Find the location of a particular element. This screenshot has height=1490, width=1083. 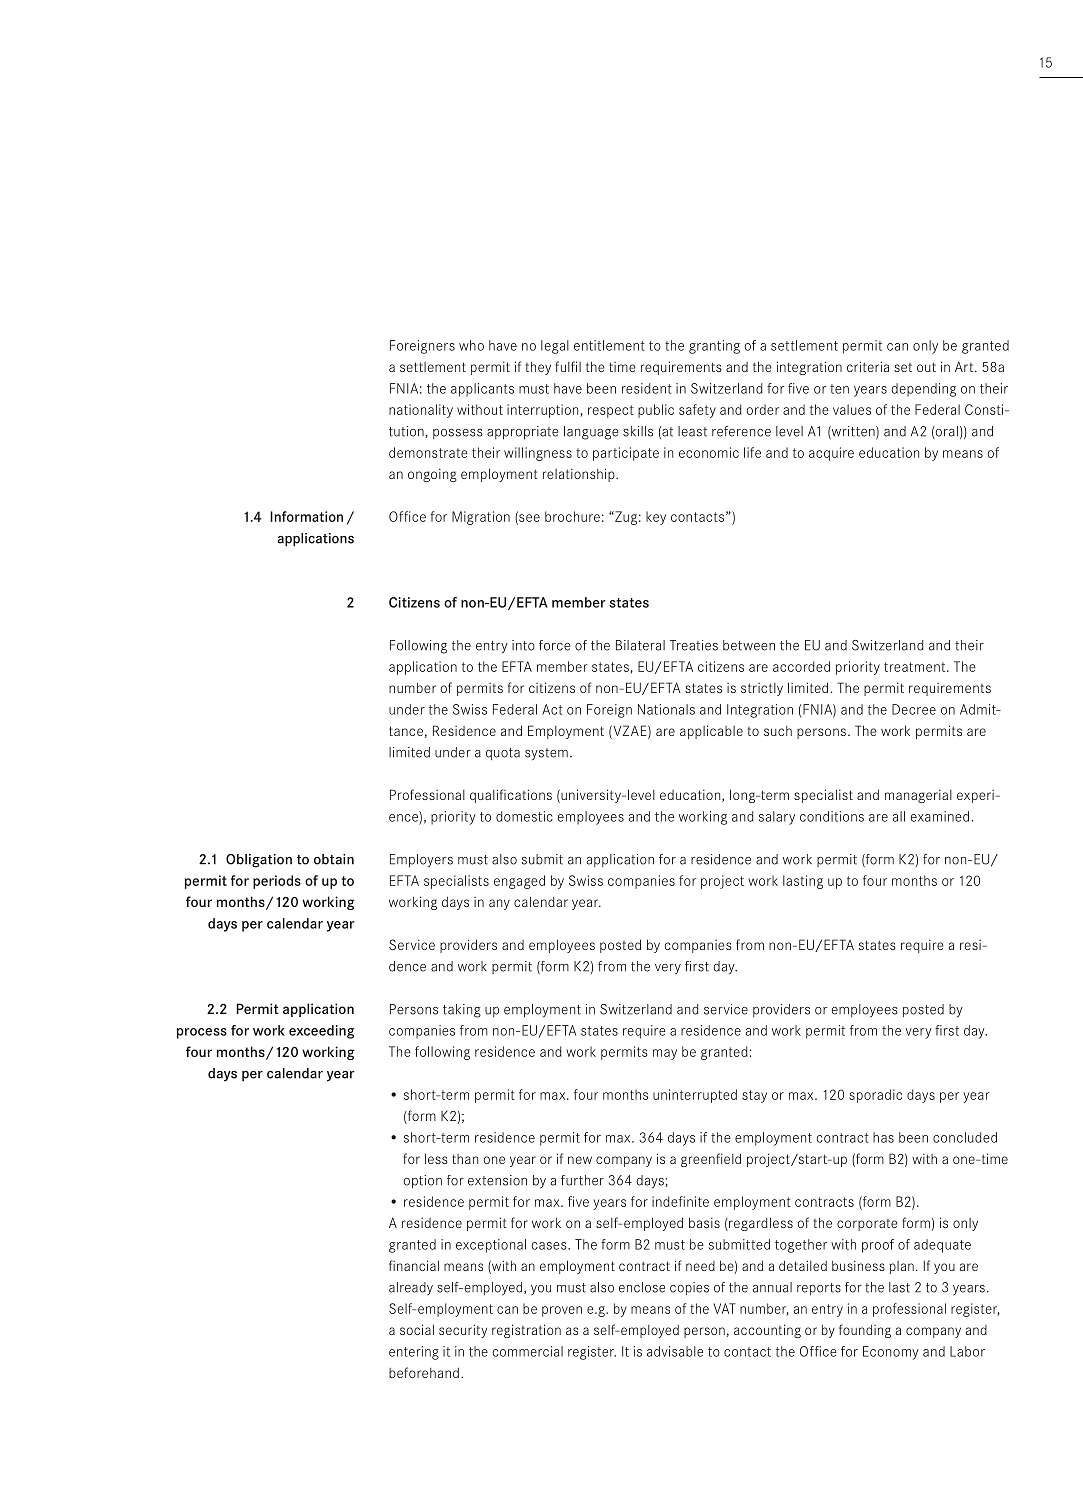

proven is located at coordinates (562, 1311).
